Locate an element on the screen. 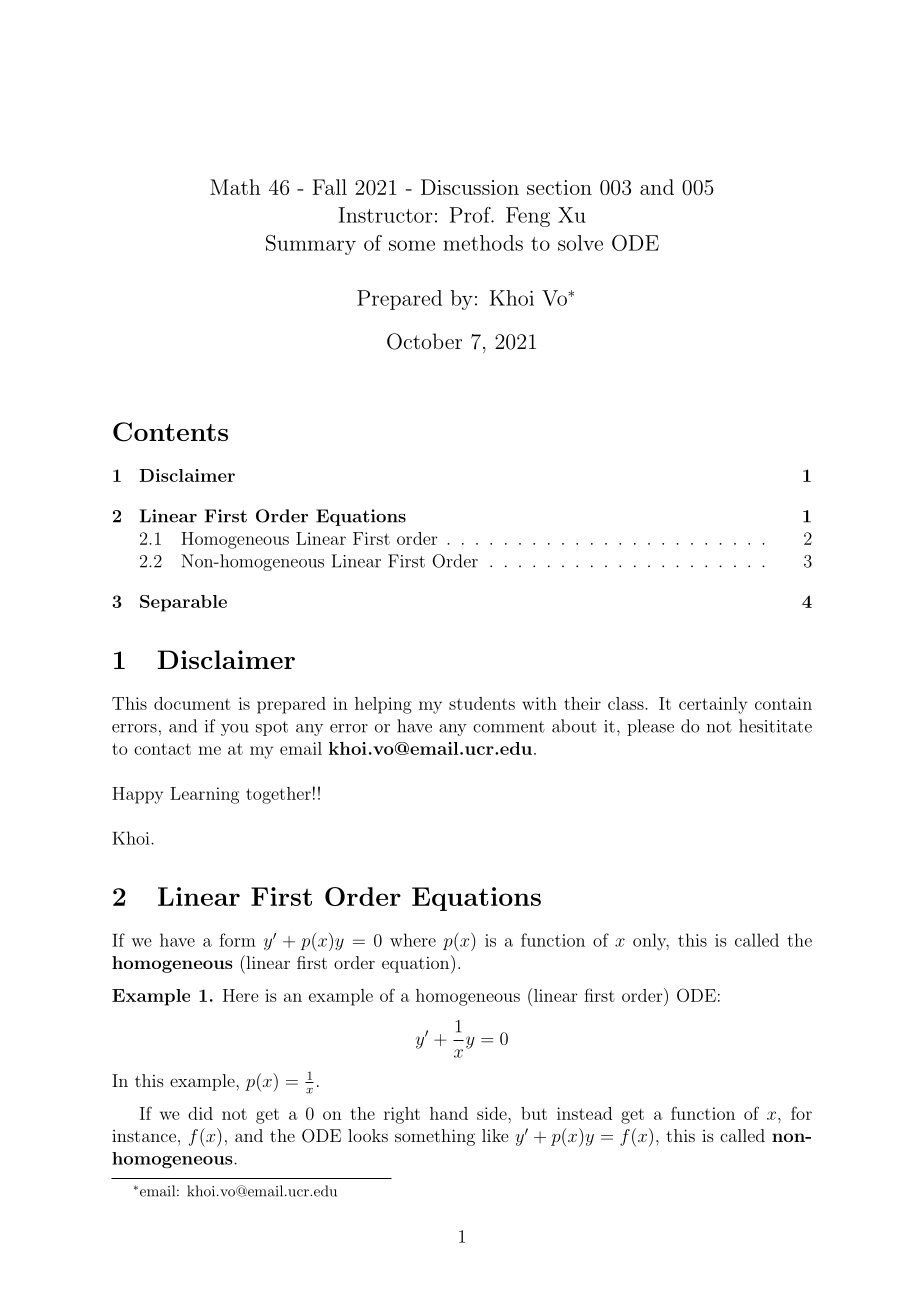  instead is located at coordinates (584, 1113).
